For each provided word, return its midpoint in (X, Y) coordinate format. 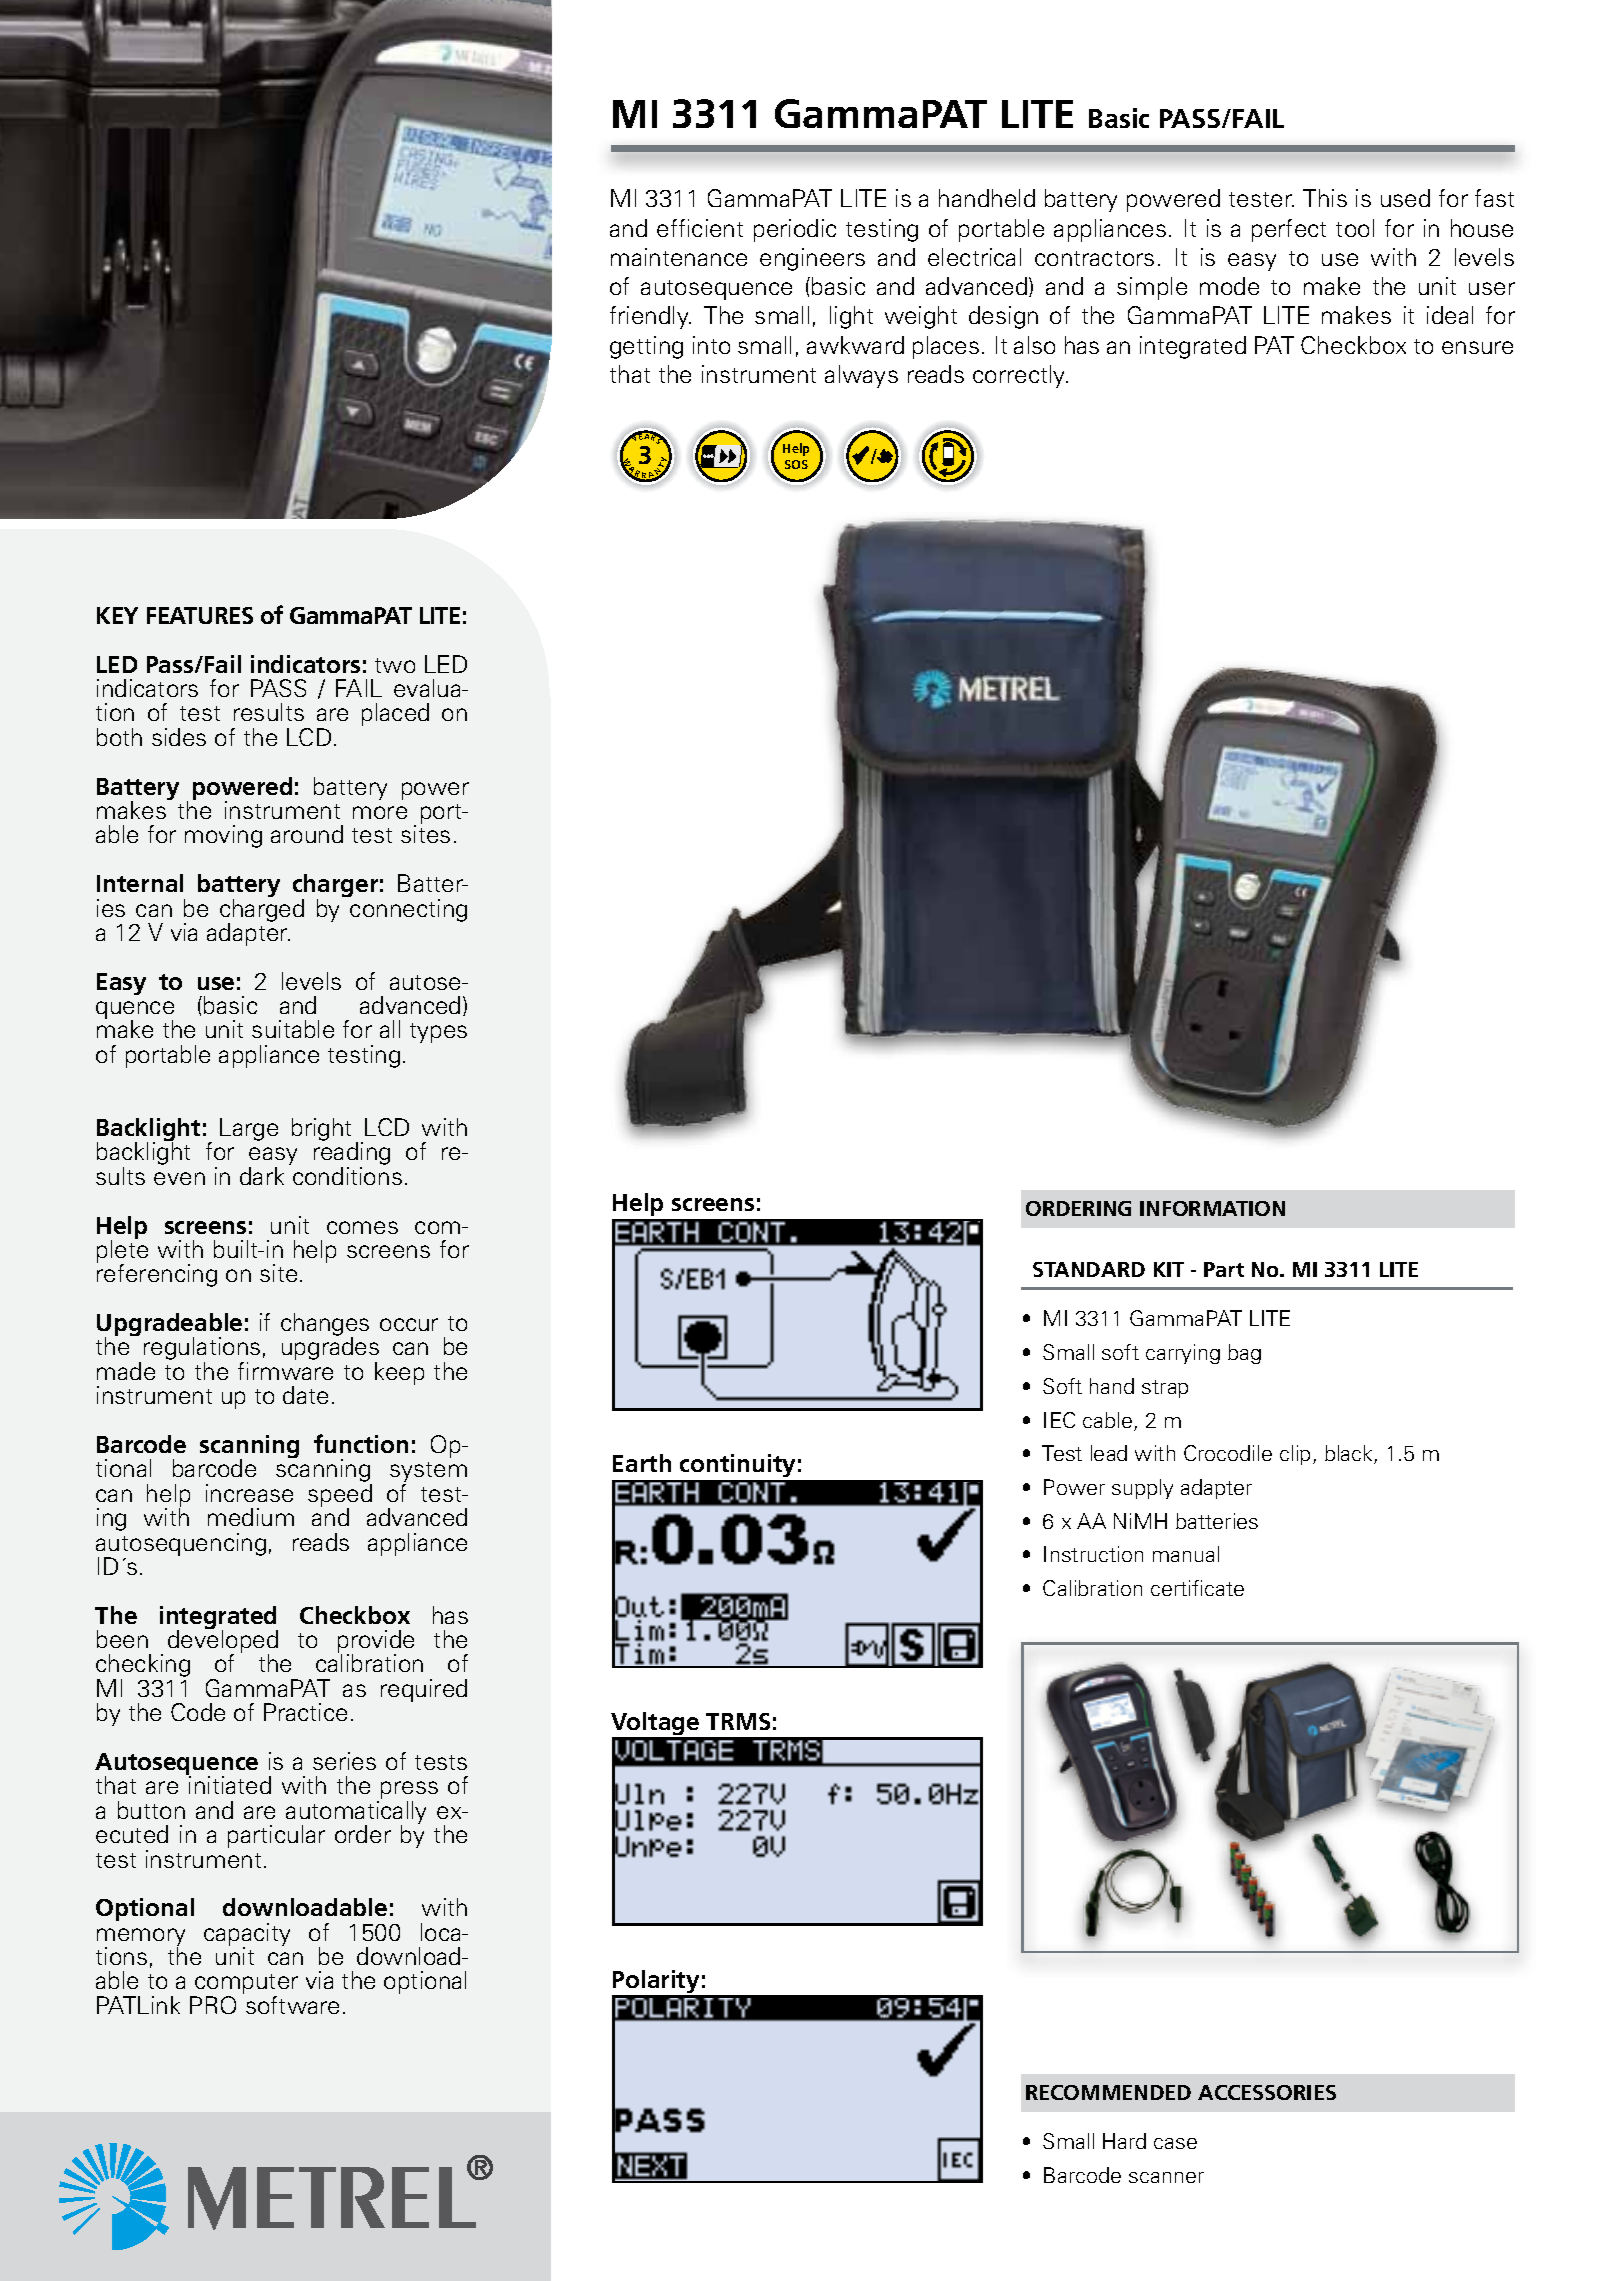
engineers (812, 259)
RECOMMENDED (1108, 2092)
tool (1355, 228)
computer (245, 1985)
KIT (1169, 1269)
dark (262, 1176)
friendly (650, 317)
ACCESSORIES (1267, 2092)
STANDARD (1089, 1269)
